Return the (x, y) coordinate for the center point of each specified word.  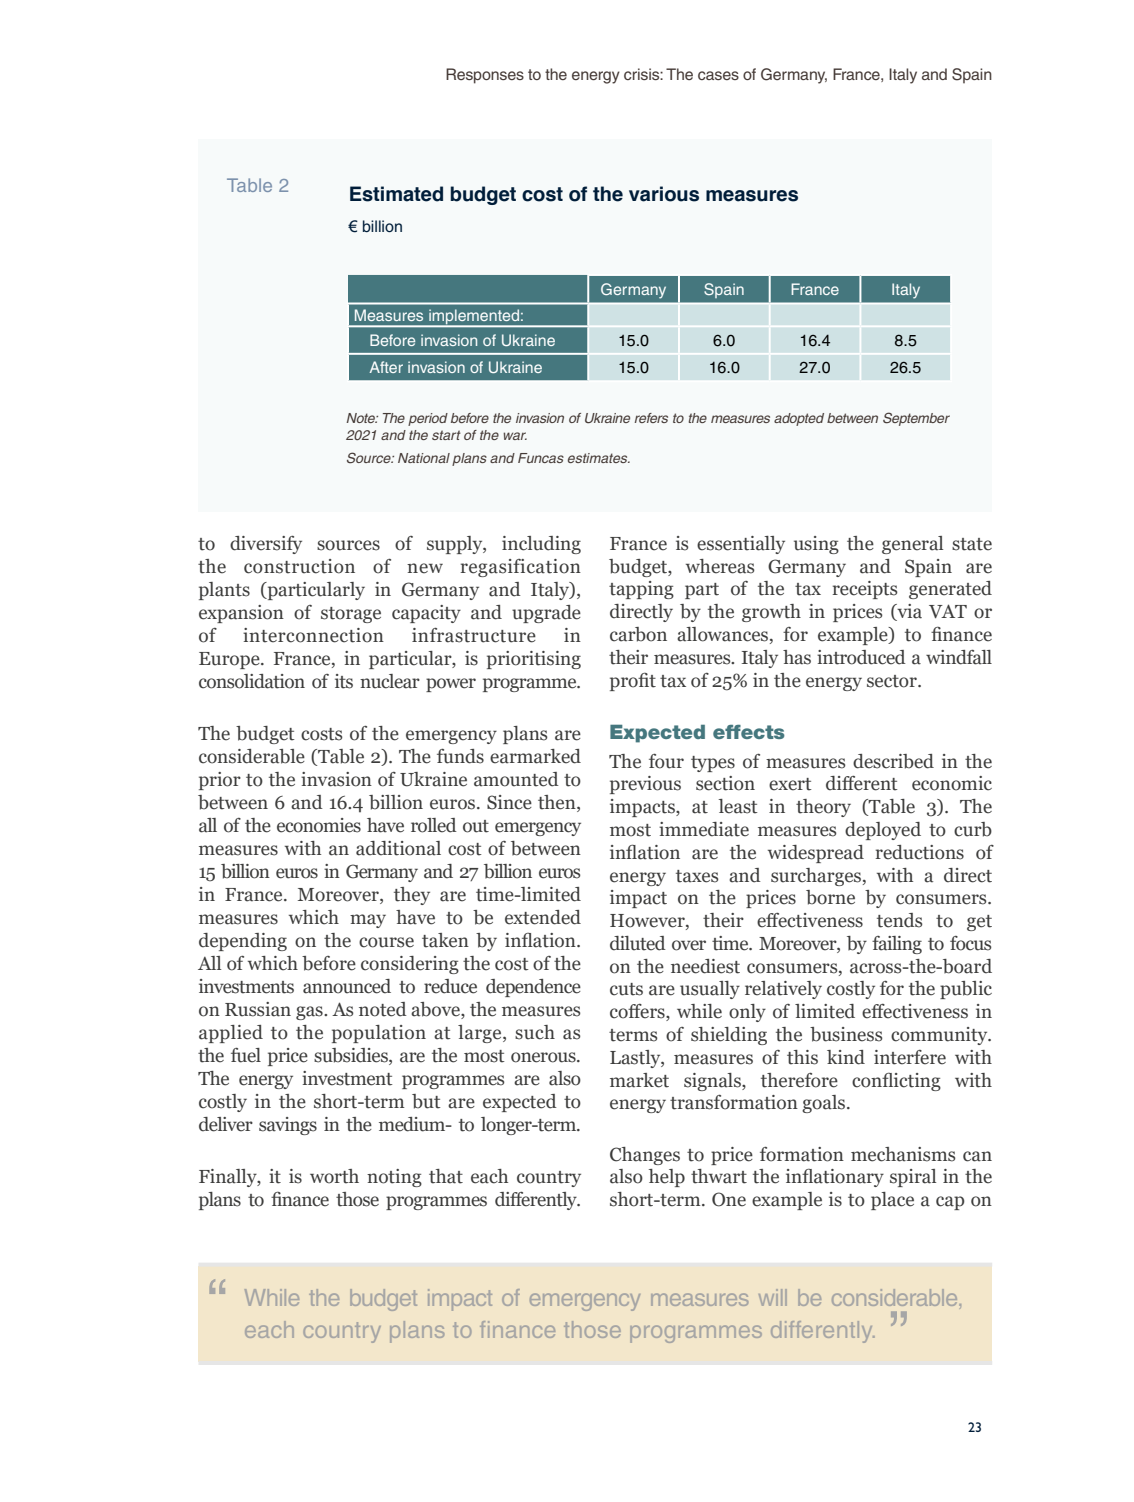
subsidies (352, 1056)
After (386, 367)
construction (299, 566)
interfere (910, 1057)
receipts (865, 590)
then (558, 802)
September (916, 419)
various (664, 194)
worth (334, 1176)
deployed (883, 831)
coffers (638, 1012)
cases (718, 75)
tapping (641, 590)
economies (319, 825)
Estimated (396, 194)
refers (651, 418)
